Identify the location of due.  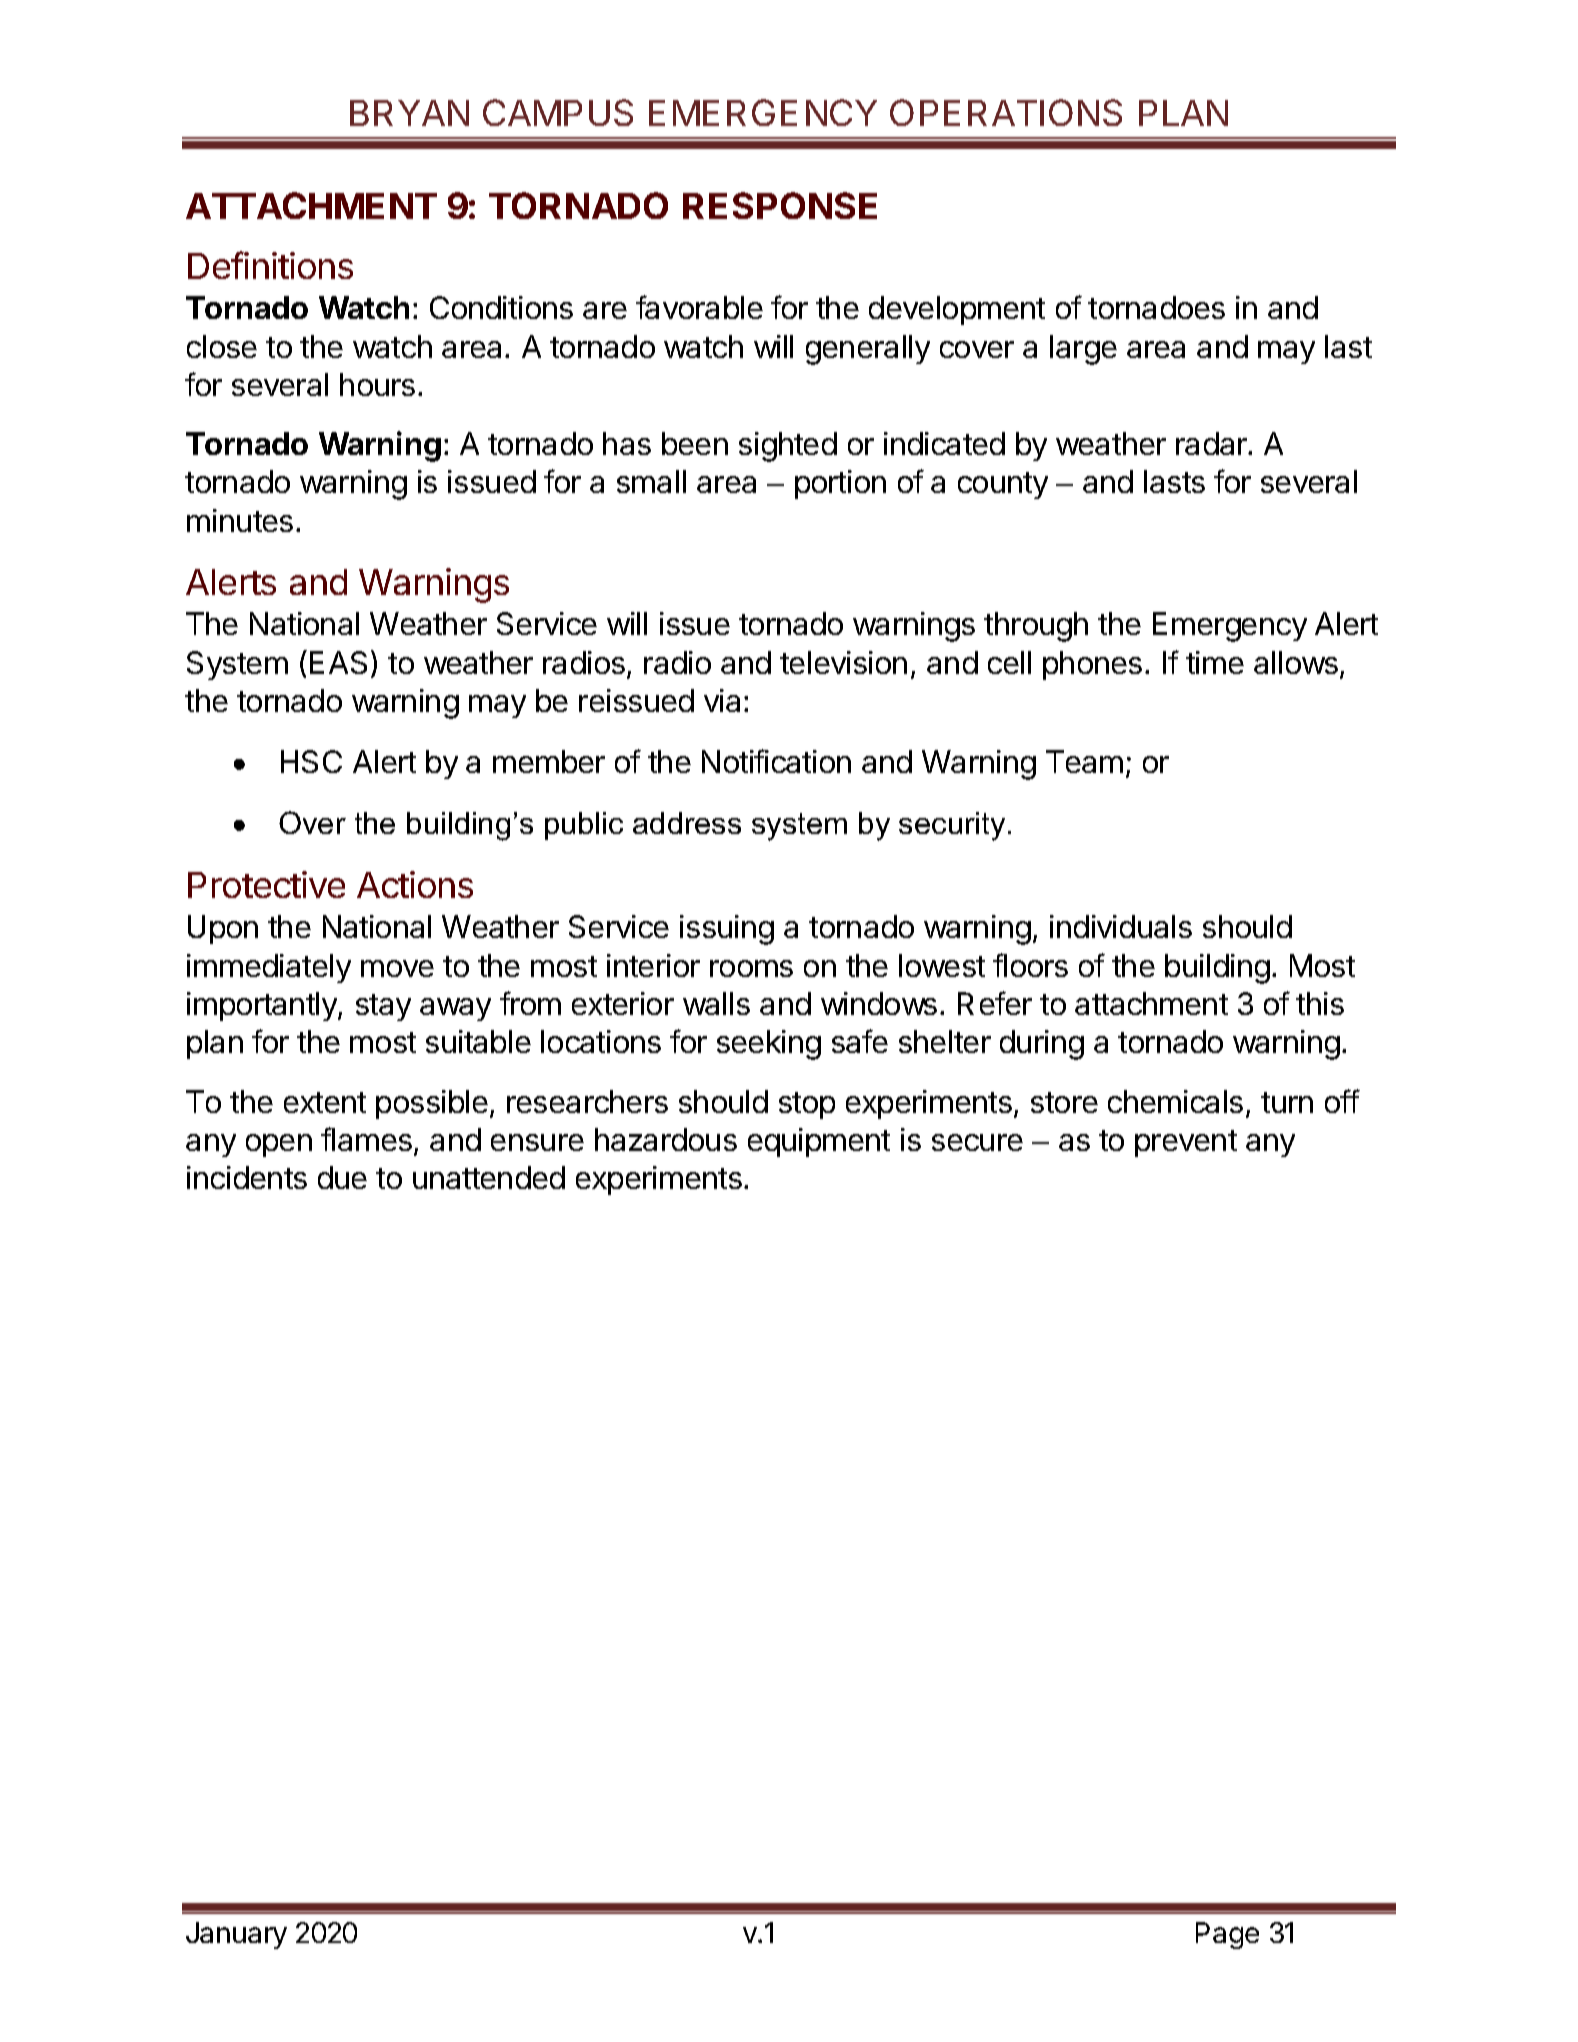
(342, 1177).
